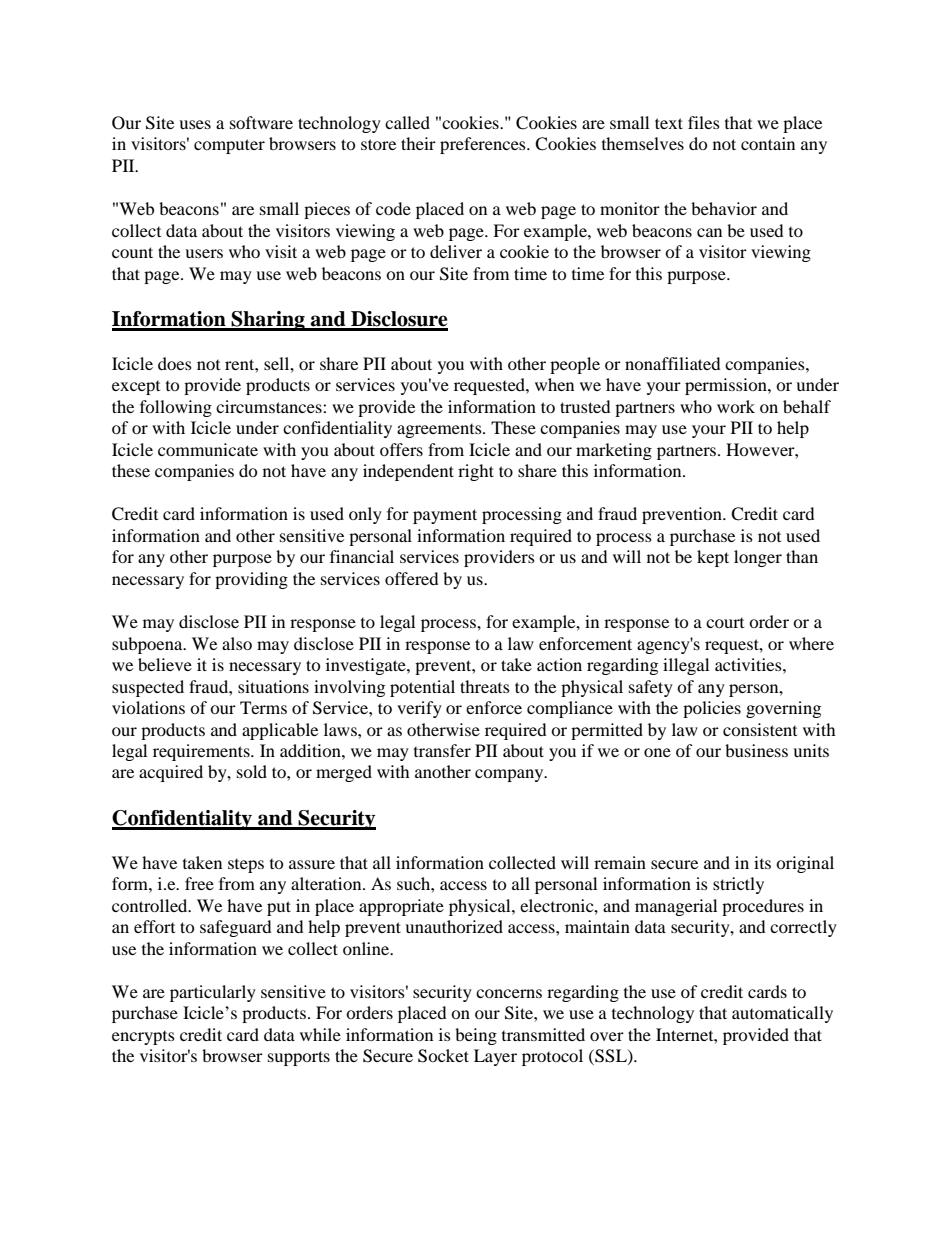 The image size is (952, 1233). What do you see at coordinates (476, 1036) in the document?
I see `being` at bounding box center [476, 1036].
